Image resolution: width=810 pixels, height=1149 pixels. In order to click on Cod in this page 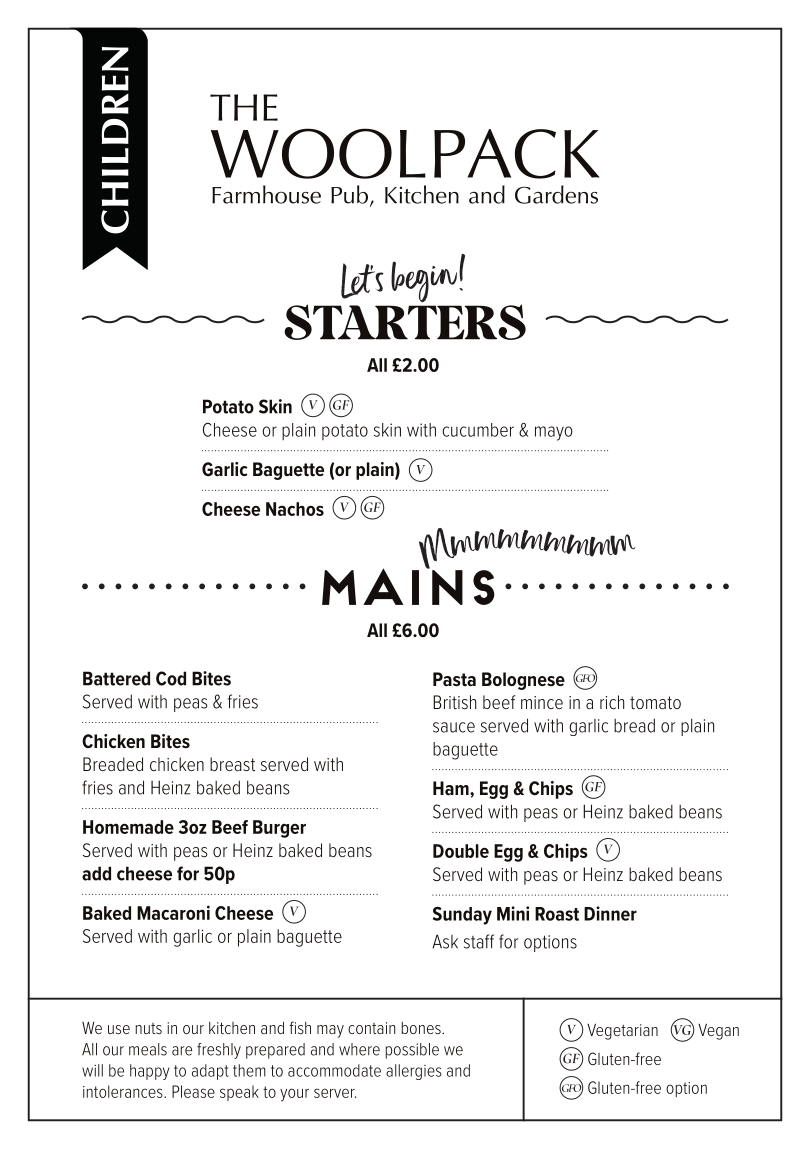, I will do `click(171, 678)`.
